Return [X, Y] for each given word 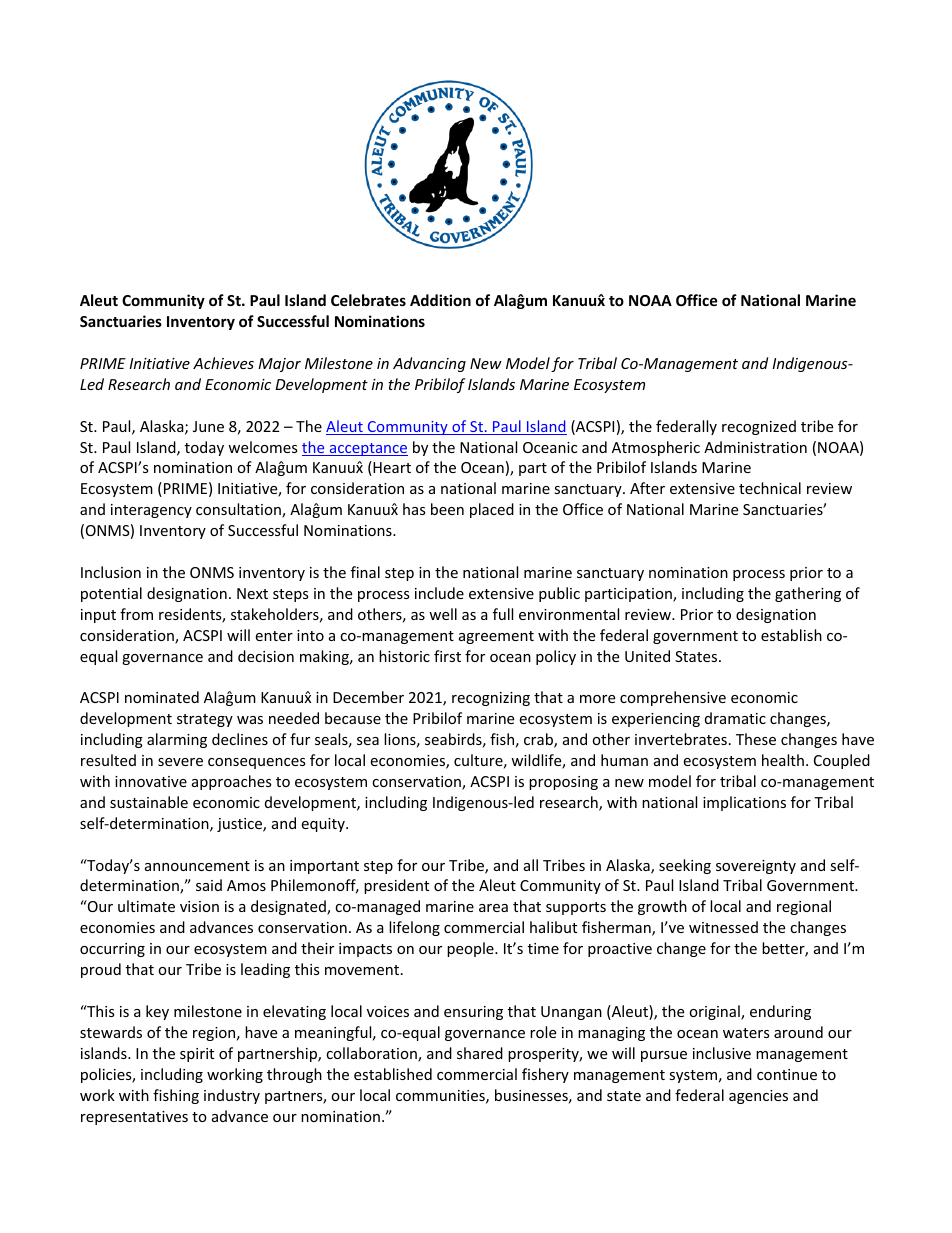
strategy [205, 720]
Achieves [223, 363]
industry [232, 1096]
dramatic [735, 718]
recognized [759, 427]
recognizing [491, 699]
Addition [440, 300]
